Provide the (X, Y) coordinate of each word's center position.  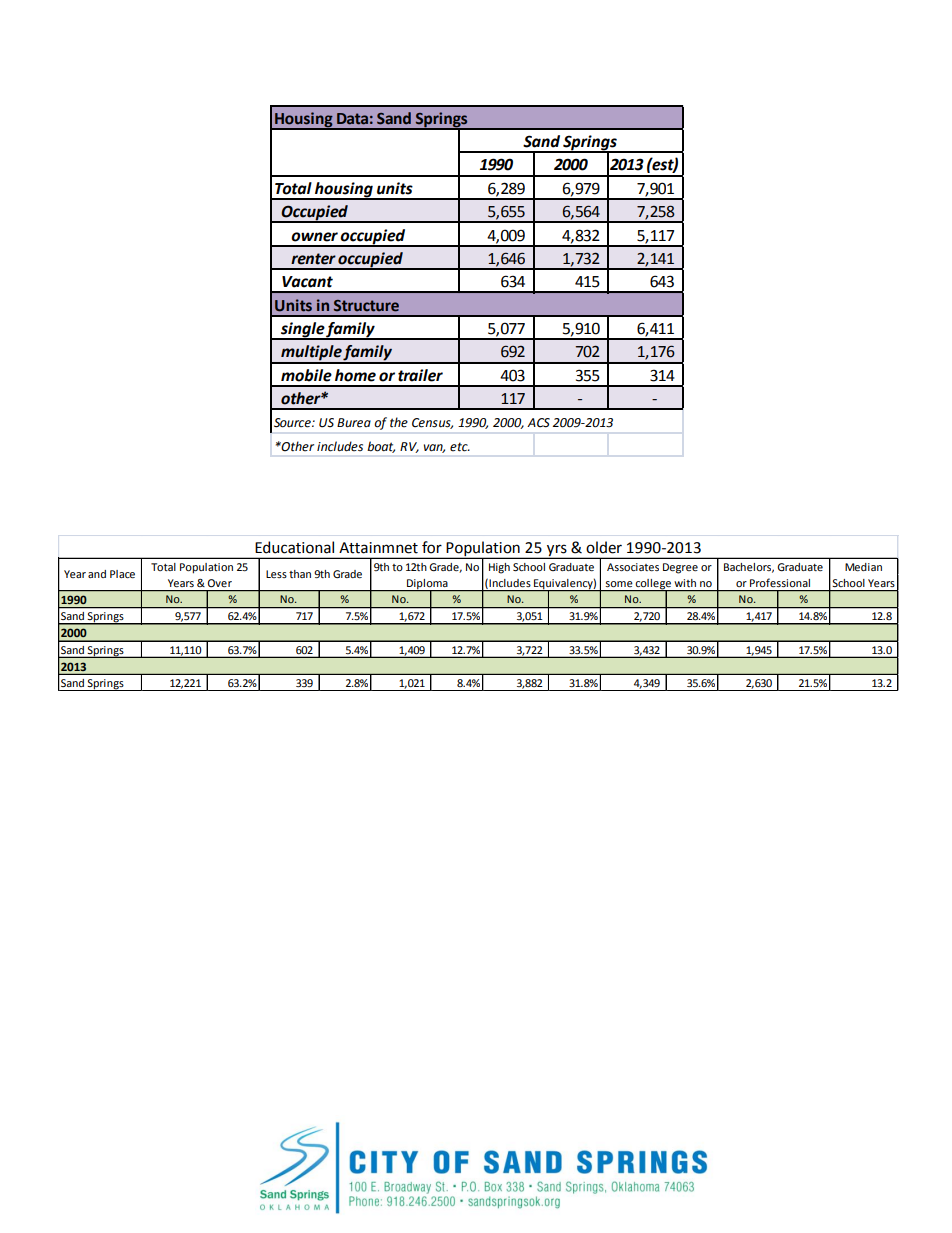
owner (314, 237)
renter (313, 259)
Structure (366, 306)
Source (293, 423)
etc (460, 447)
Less (276, 574)
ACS (538, 423)
